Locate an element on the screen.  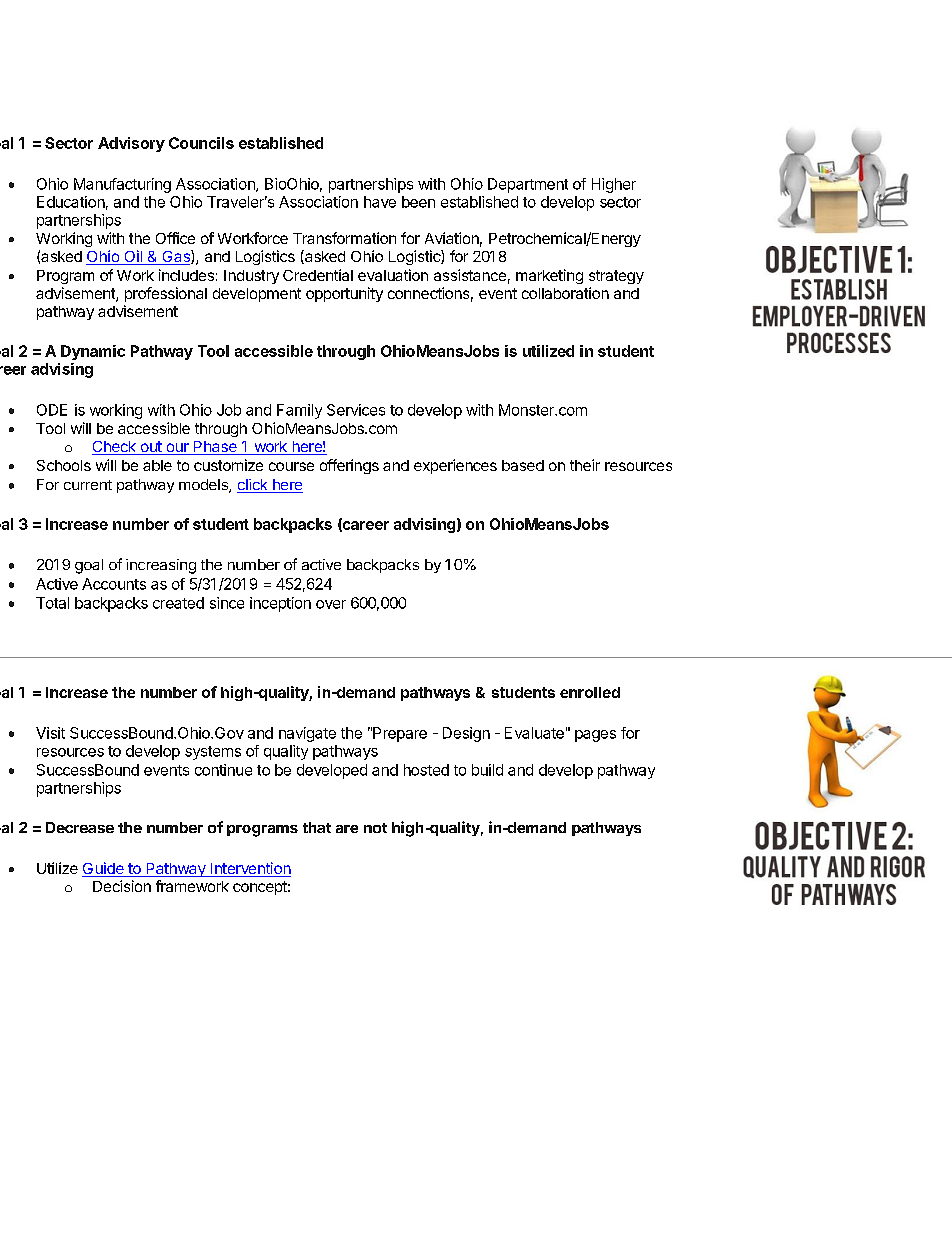
offerings is located at coordinates (349, 466).
